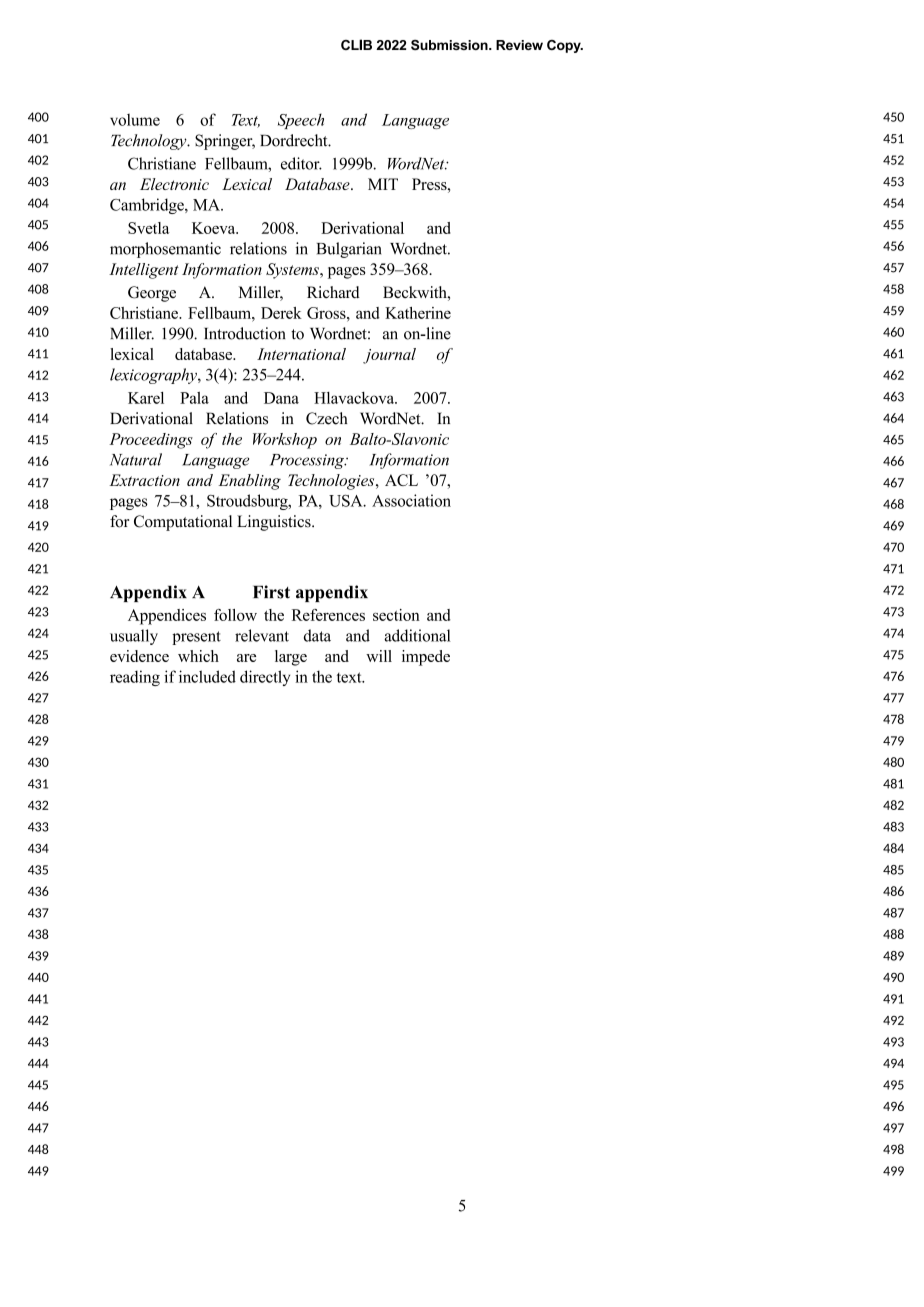 The image size is (924, 1307). Describe the element at coordinates (349, 250) in the document. I see `Bulgarian` at that location.
